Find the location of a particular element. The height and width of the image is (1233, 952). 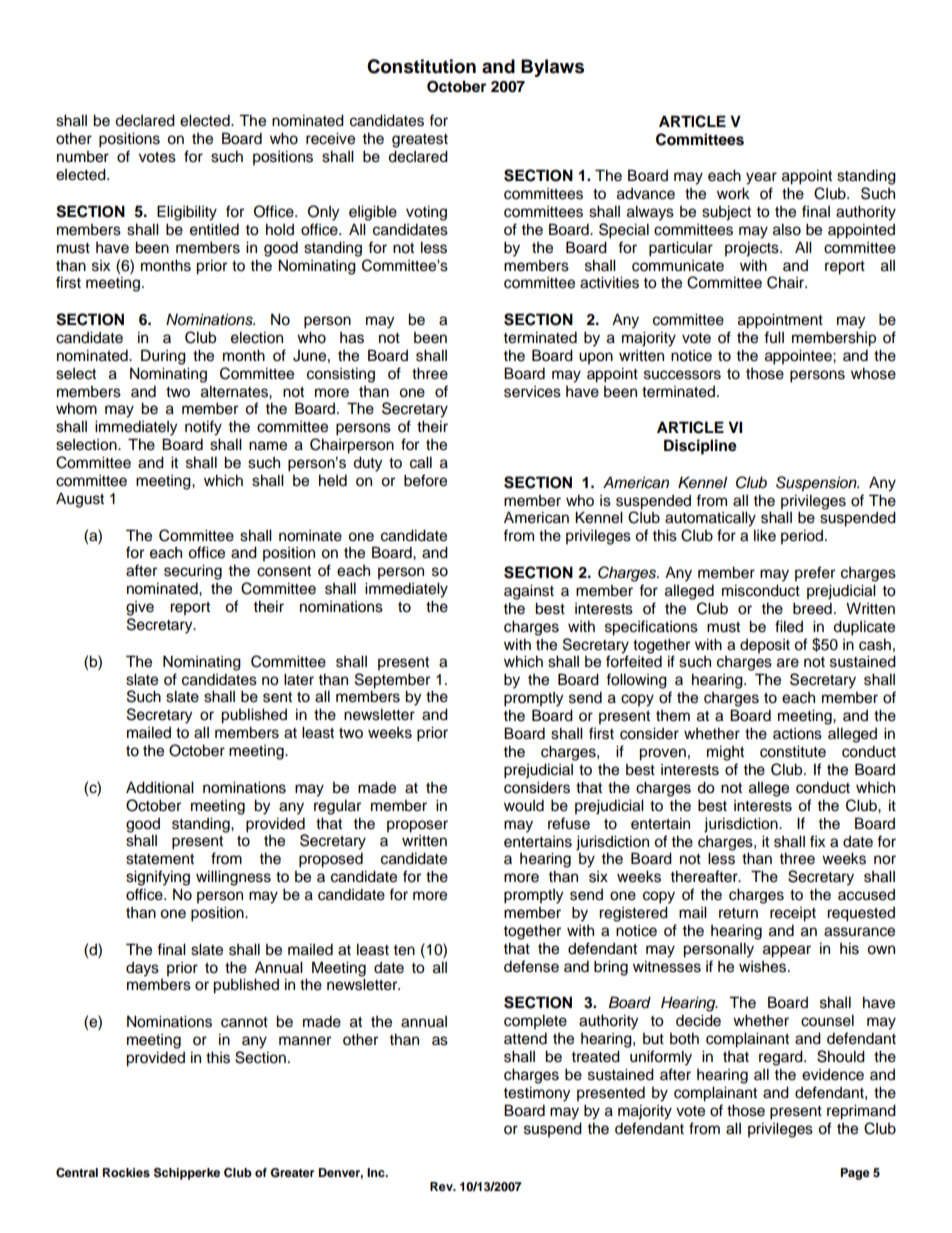

Constitution is located at coordinates (421, 66).
